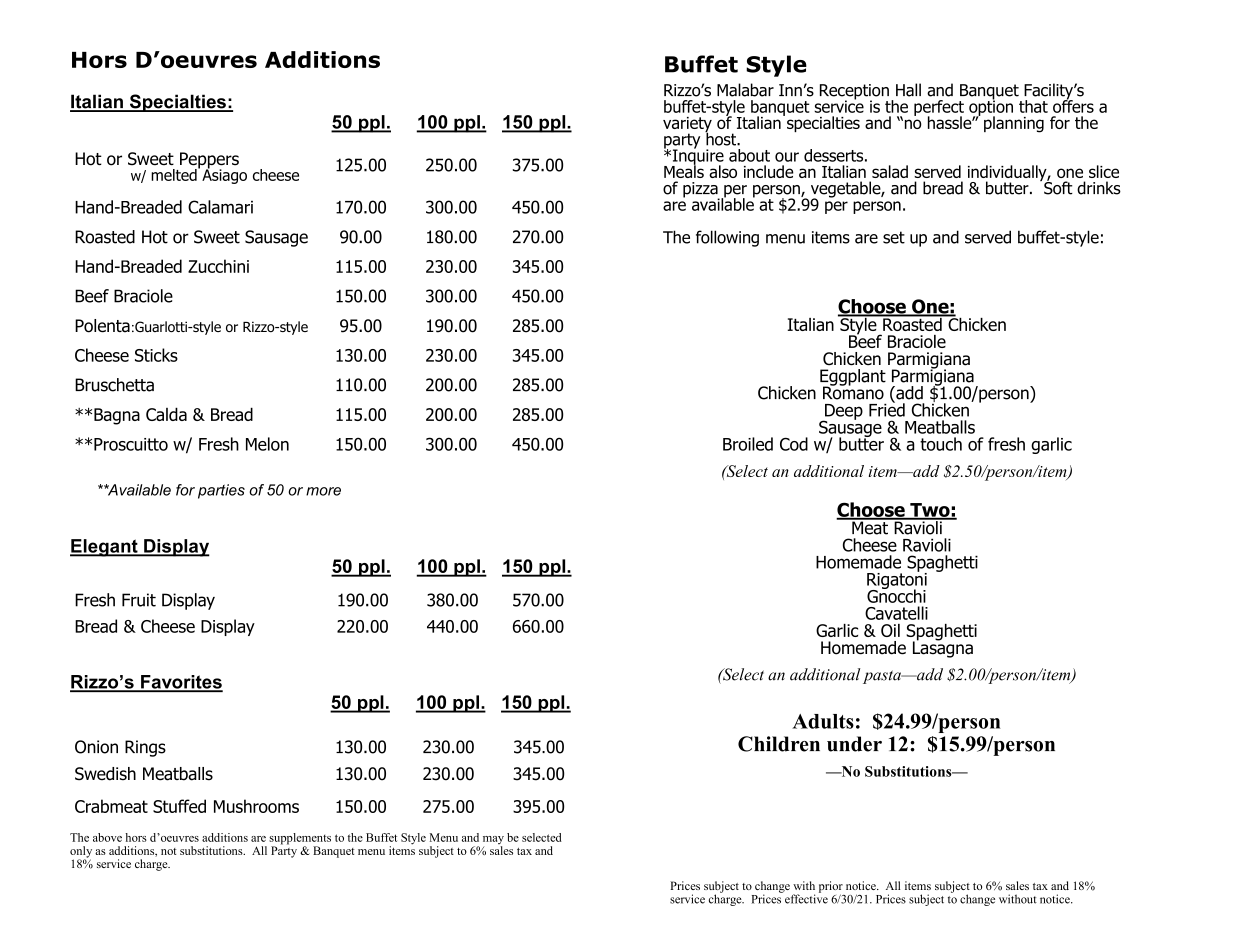 This document has width=1233, height=952. Describe the element at coordinates (300, 840) in the document. I see `supplements` at that location.
